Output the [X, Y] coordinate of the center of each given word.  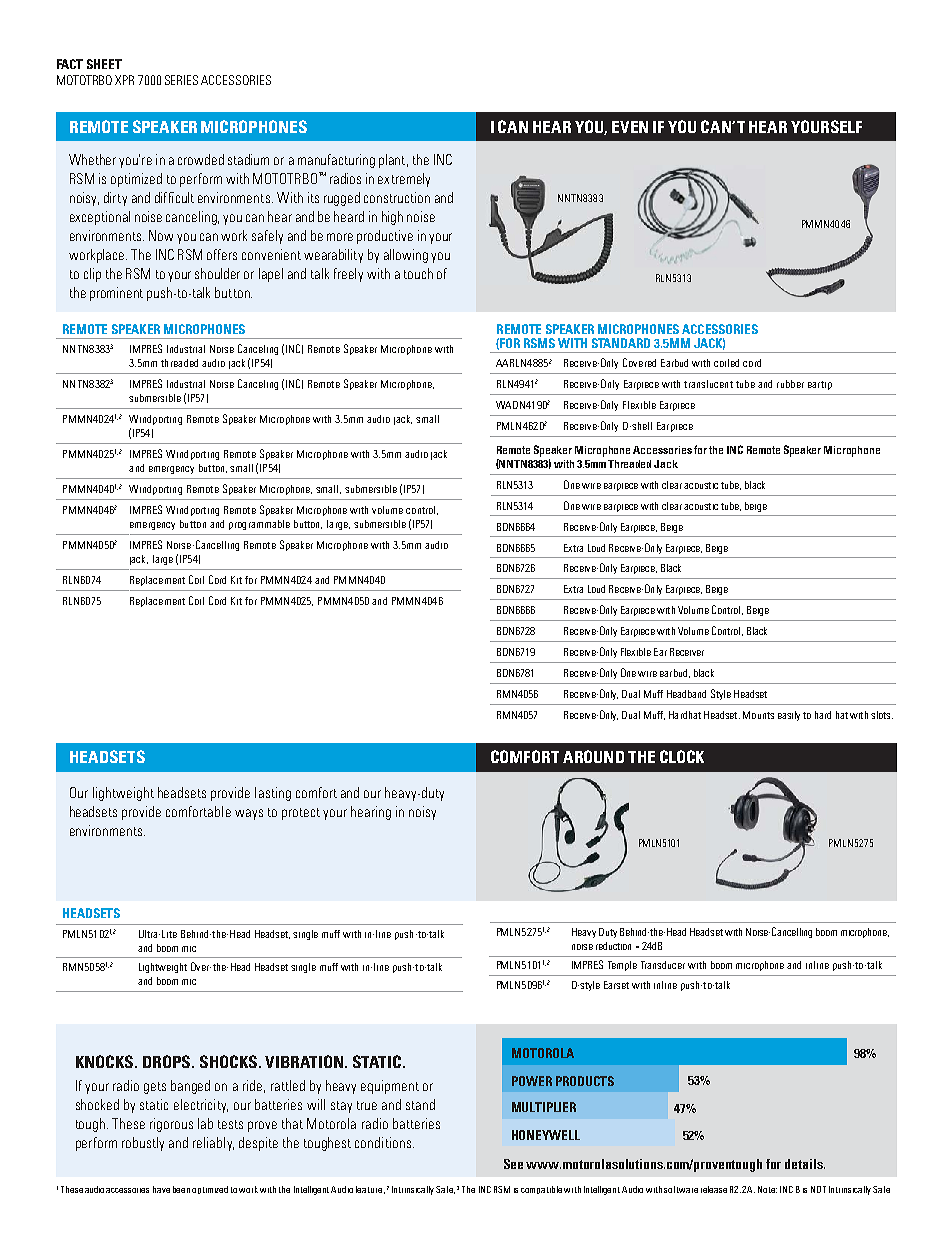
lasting [273, 794]
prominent [116, 294]
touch [418, 273]
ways [249, 814]
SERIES [181, 80]
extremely [404, 180]
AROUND [593, 756]
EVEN [630, 127]
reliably [213, 1144]
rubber [790, 384]
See [513, 1164]
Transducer [663, 965]
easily [789, 716]
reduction [613, 946]
